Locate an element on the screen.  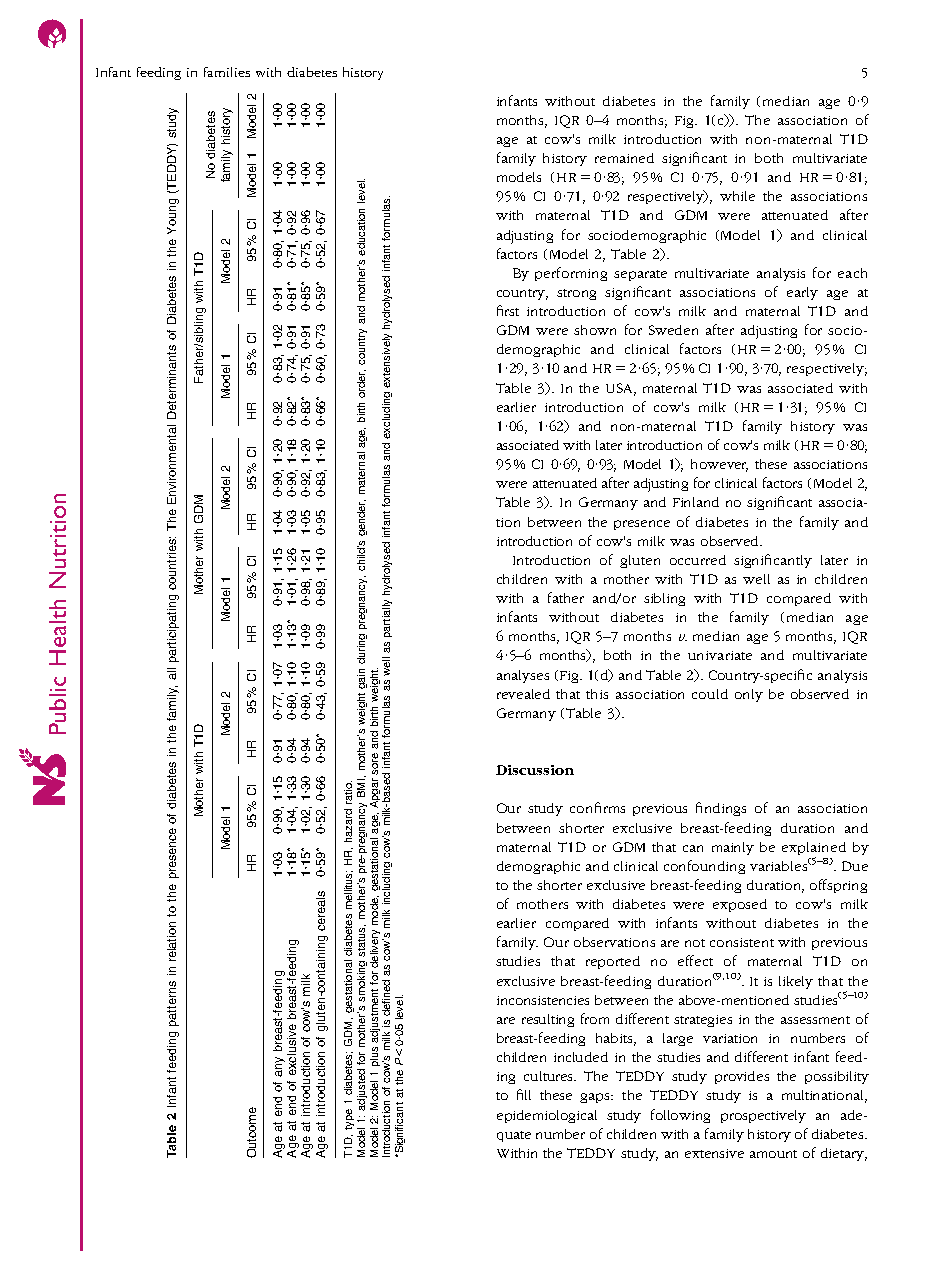
mainly is located at coordinates (733, 848).
